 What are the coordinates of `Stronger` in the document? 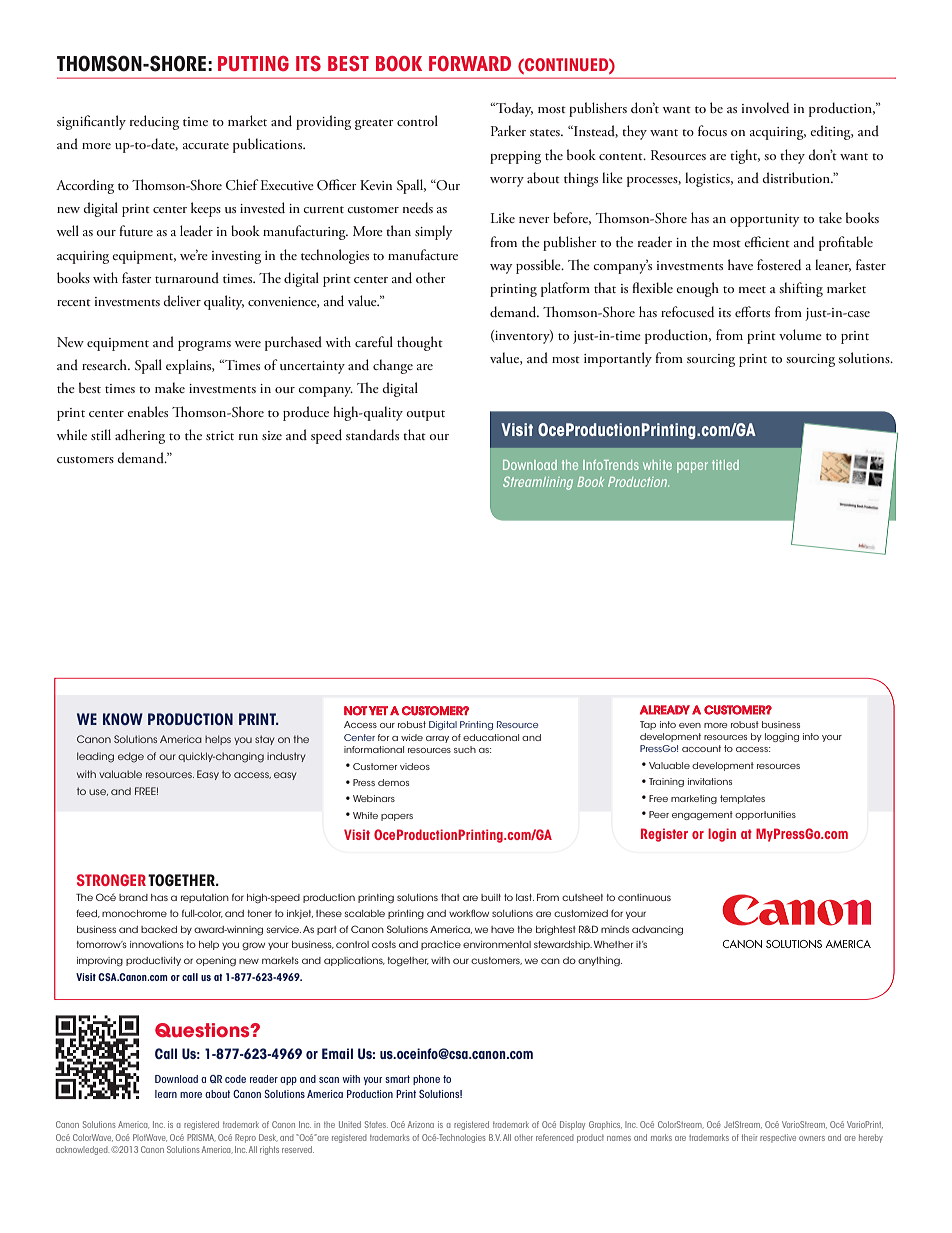 It's located at (111, 880).
